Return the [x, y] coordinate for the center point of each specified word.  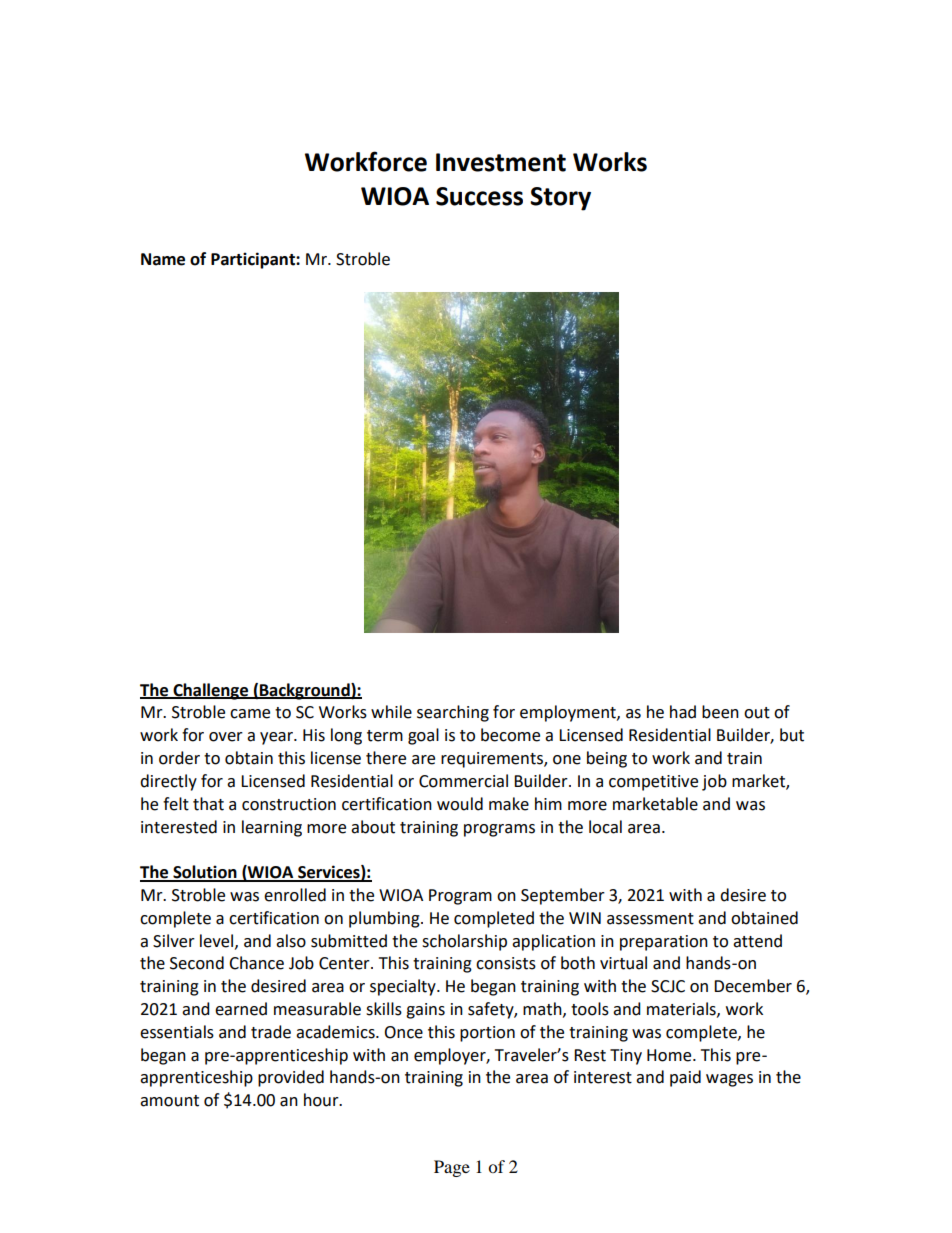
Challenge [211, 691]
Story [560, 199]
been [720, 712]
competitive [653, 783]
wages [729, 1080]
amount [169, 1101]
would [460, 804]
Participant [254, 260]
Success [479, 196]
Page [452, 1168]
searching [453, 713]
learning [272, 828]
